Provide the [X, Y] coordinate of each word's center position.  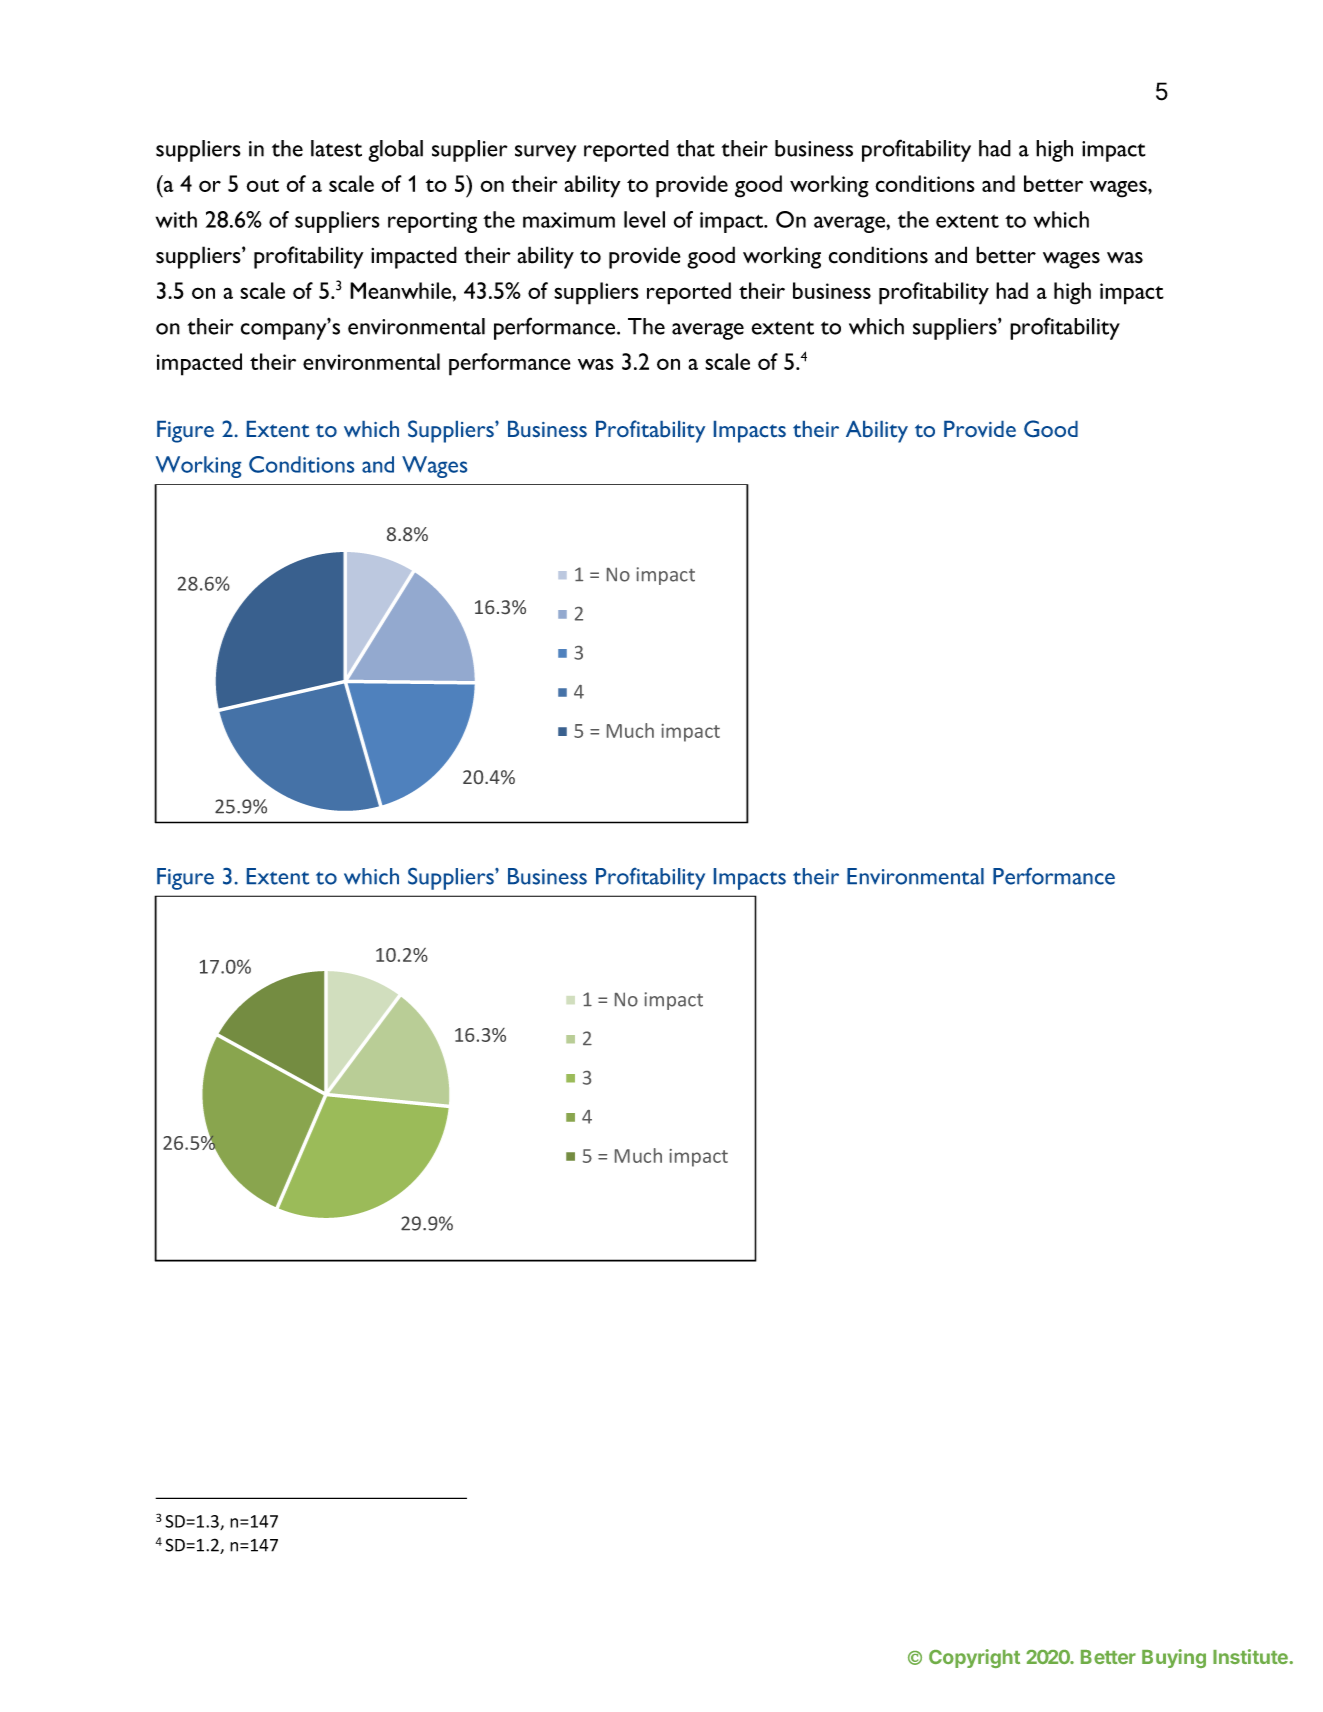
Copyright [974, 1658]
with [176, 219]
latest [336, 148]
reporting [432, 222]
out [262, 185]
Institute [1251, 1656]
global [395, 151]
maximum [569, 220]
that [695, 148]
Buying [1174, 1658]
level [644, 219]
